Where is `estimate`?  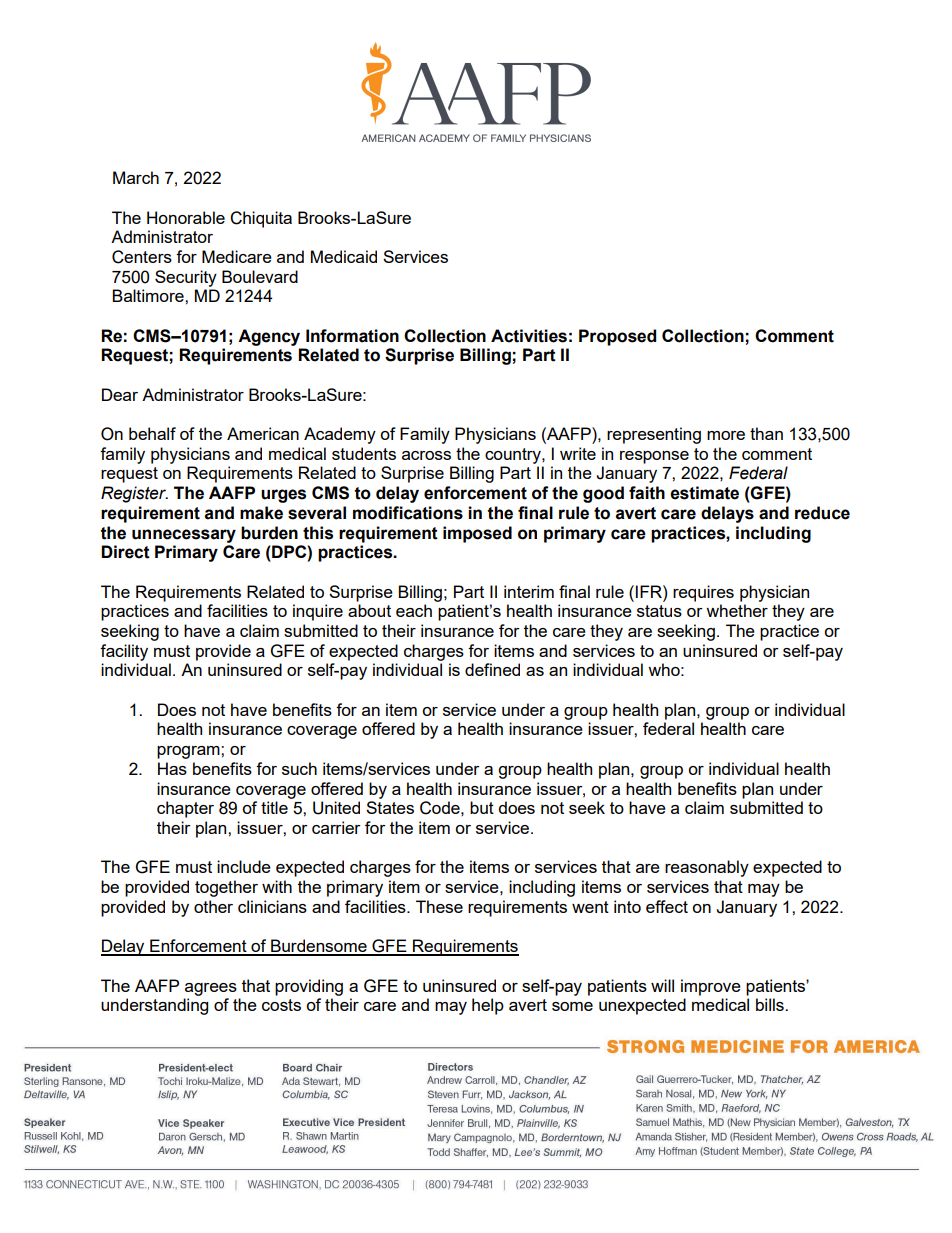 estimate is located at coordinates (704, 493).
